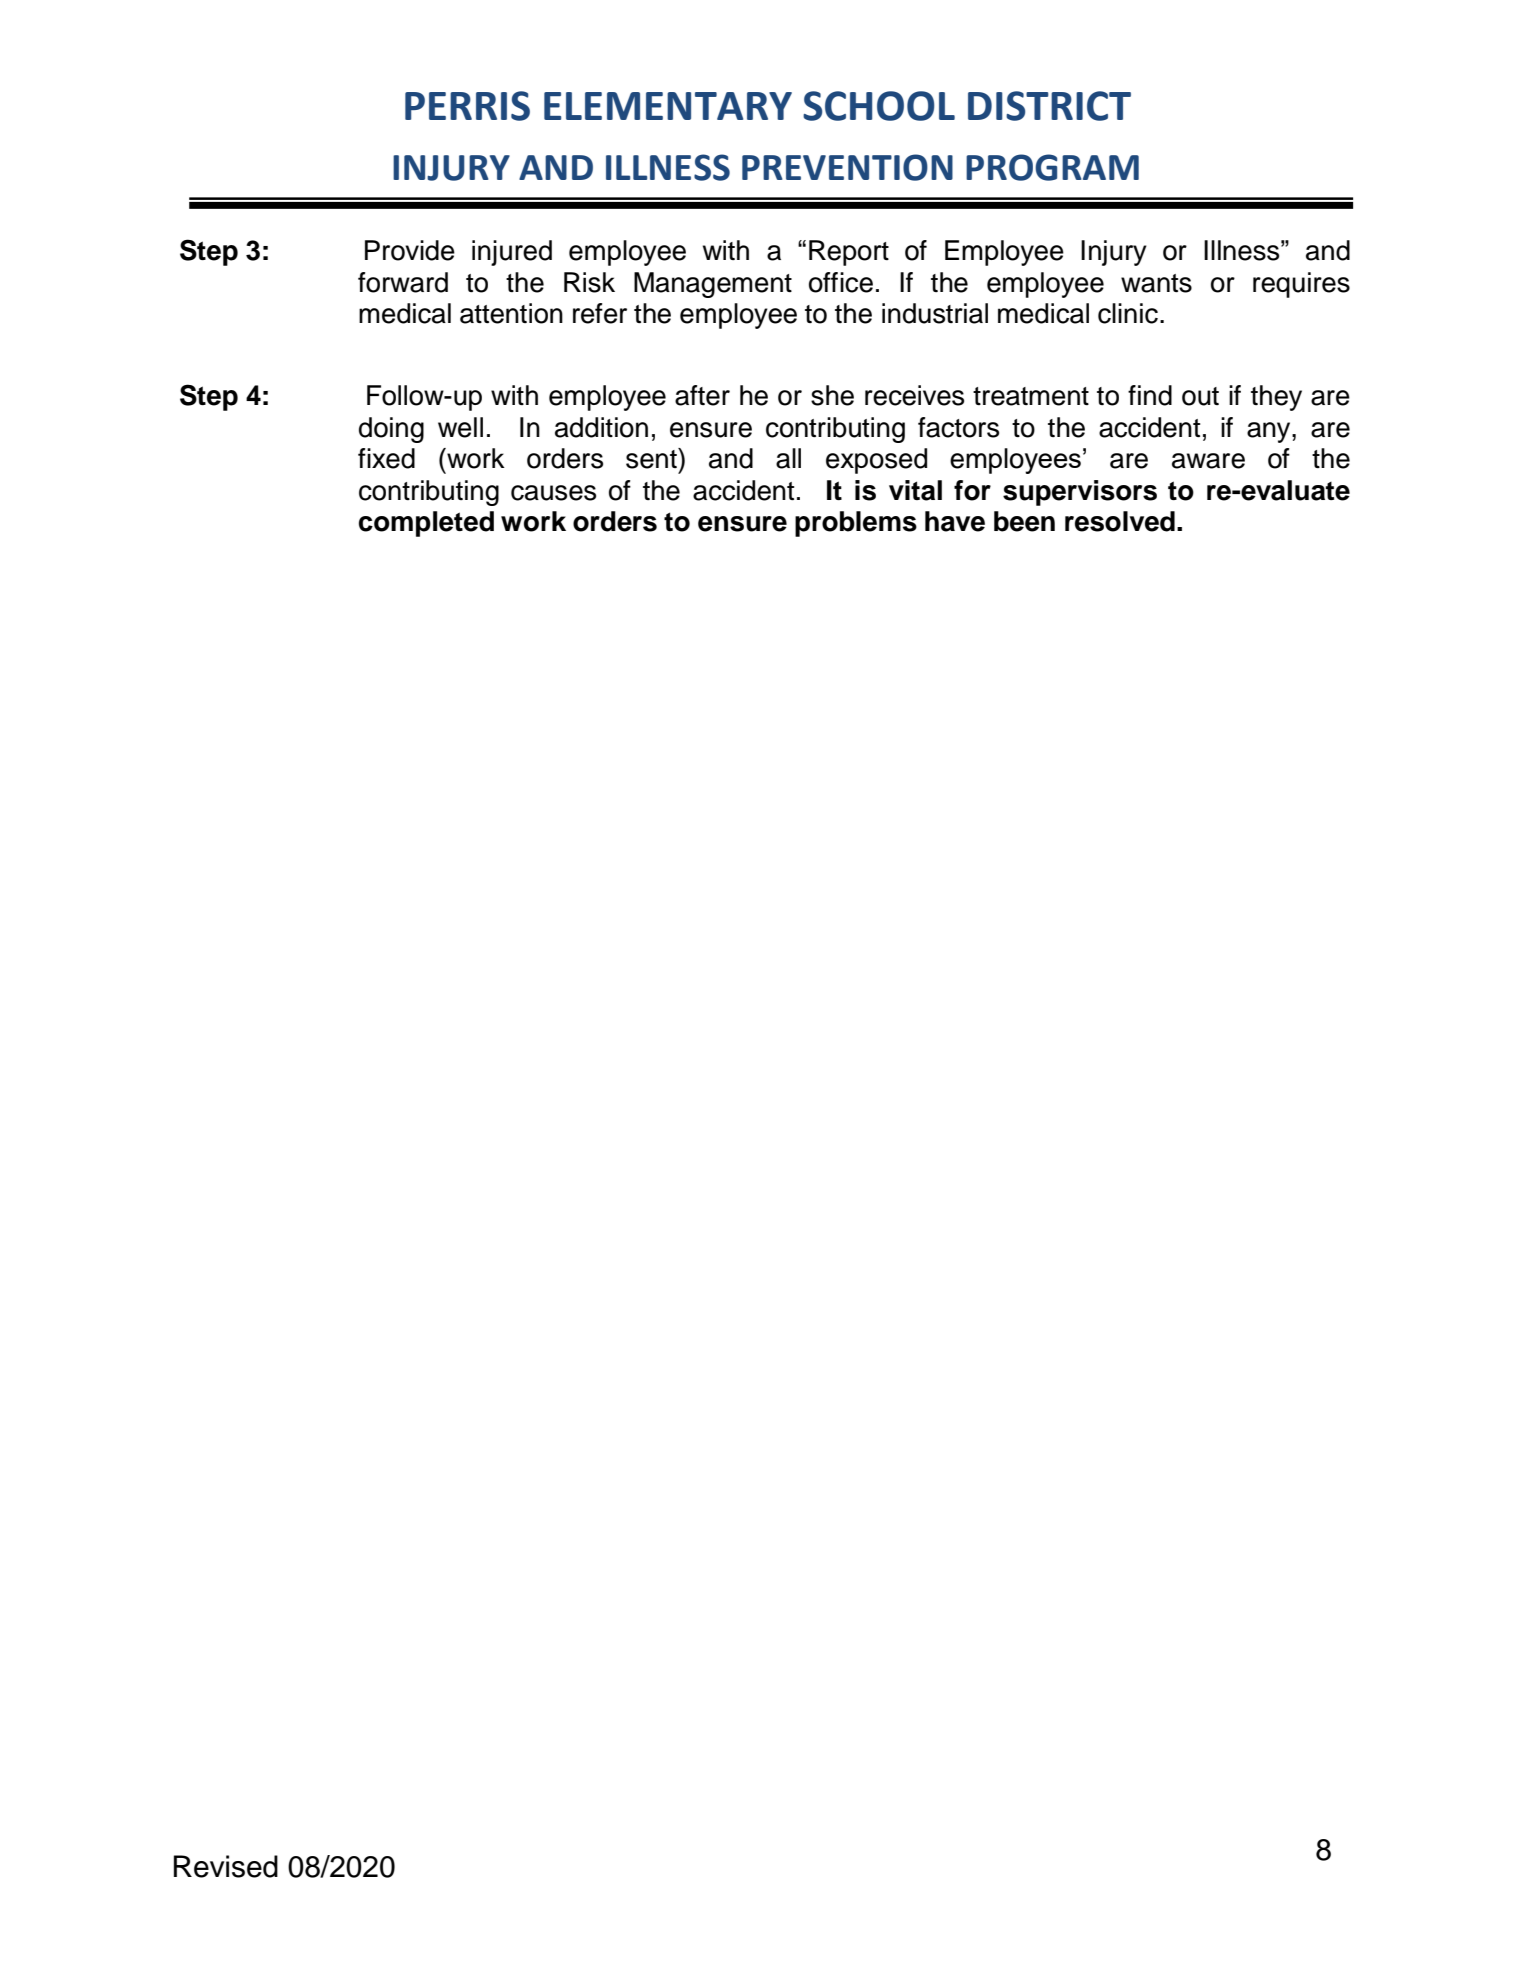  Describe the element at coordinates (553, 493) in the page. I see `causes` at that location.
